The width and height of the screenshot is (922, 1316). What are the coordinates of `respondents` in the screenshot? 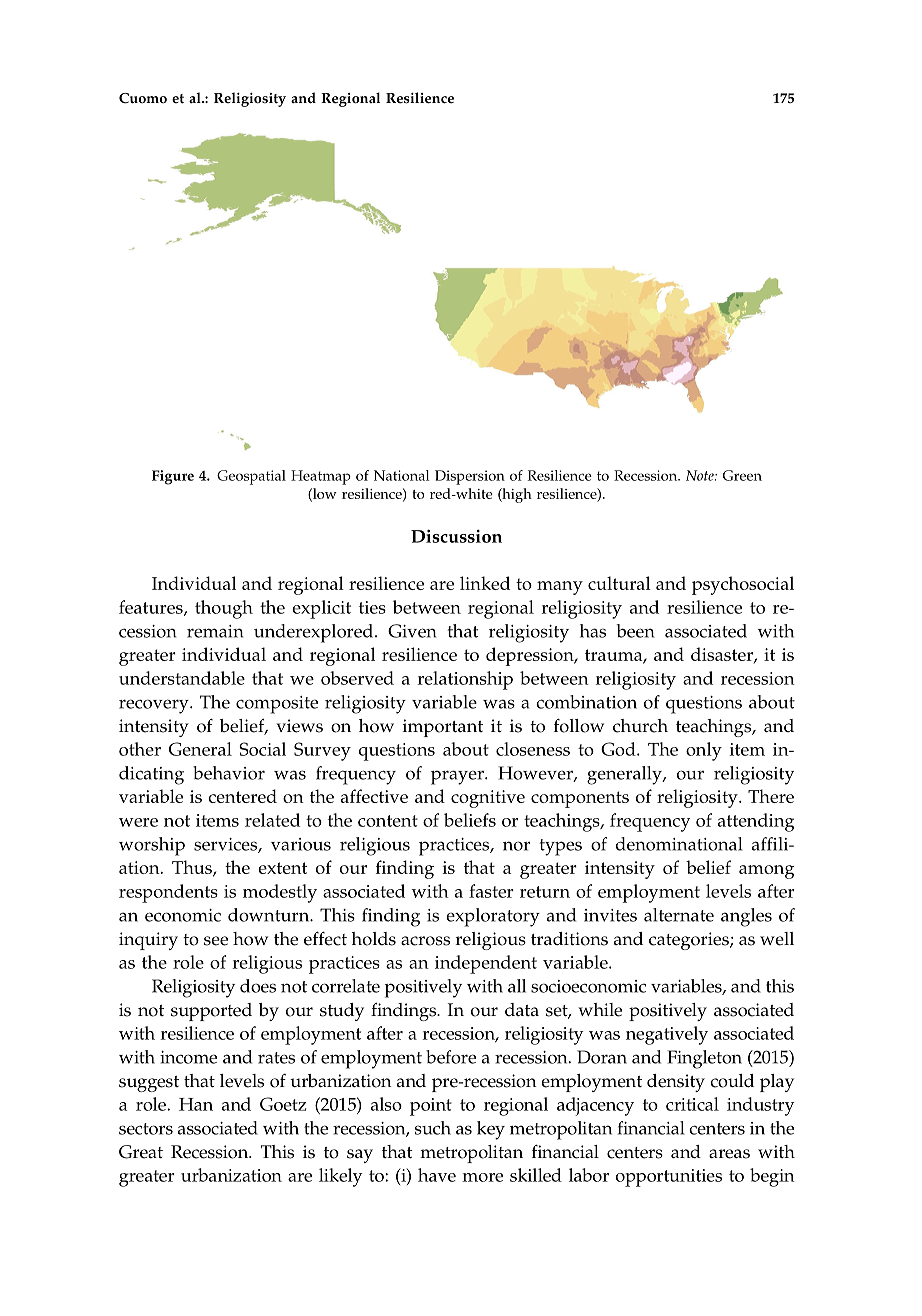 It's located at (168, 893).
